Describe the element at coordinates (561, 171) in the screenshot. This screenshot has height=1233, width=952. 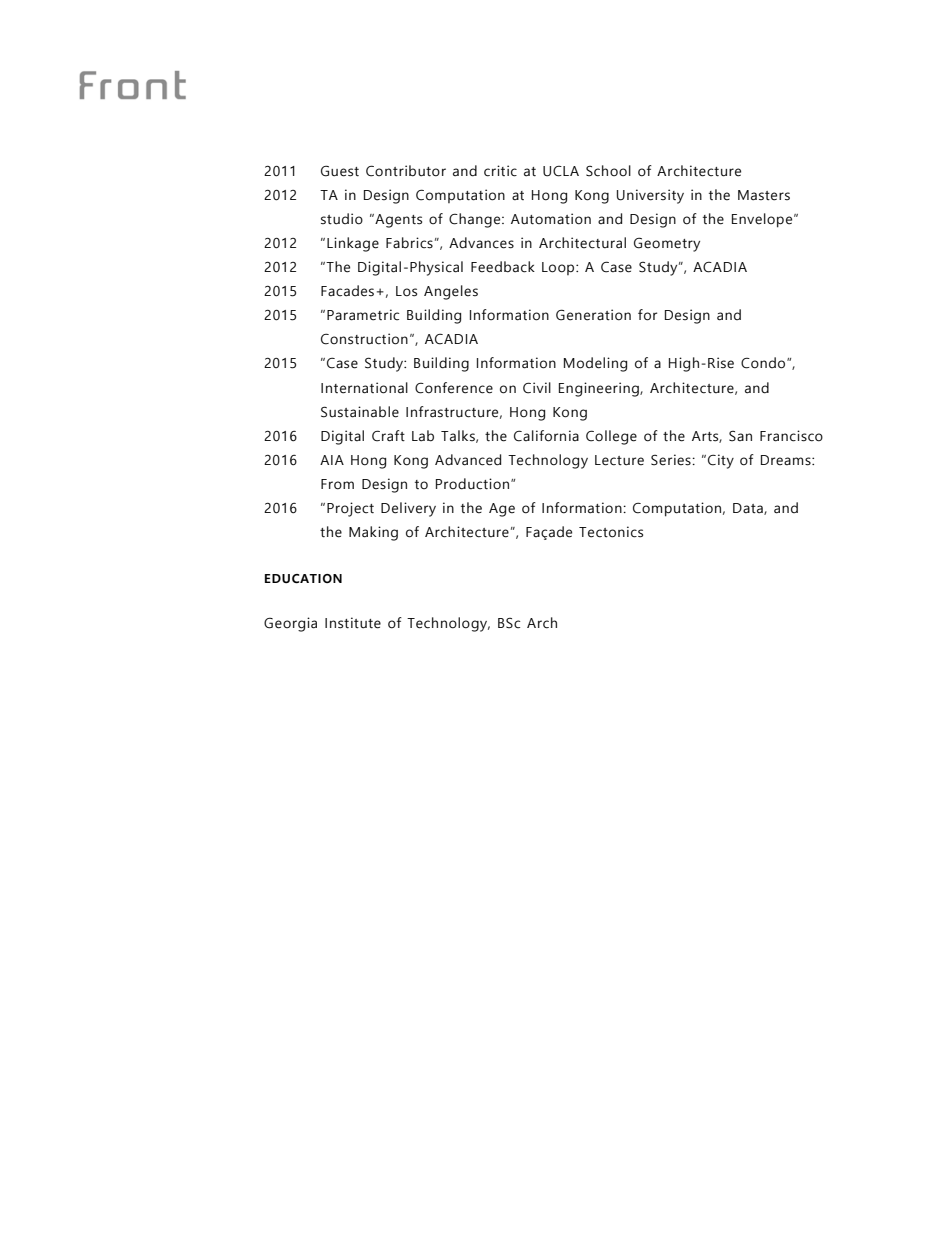
I see `UCLA` at that location.
